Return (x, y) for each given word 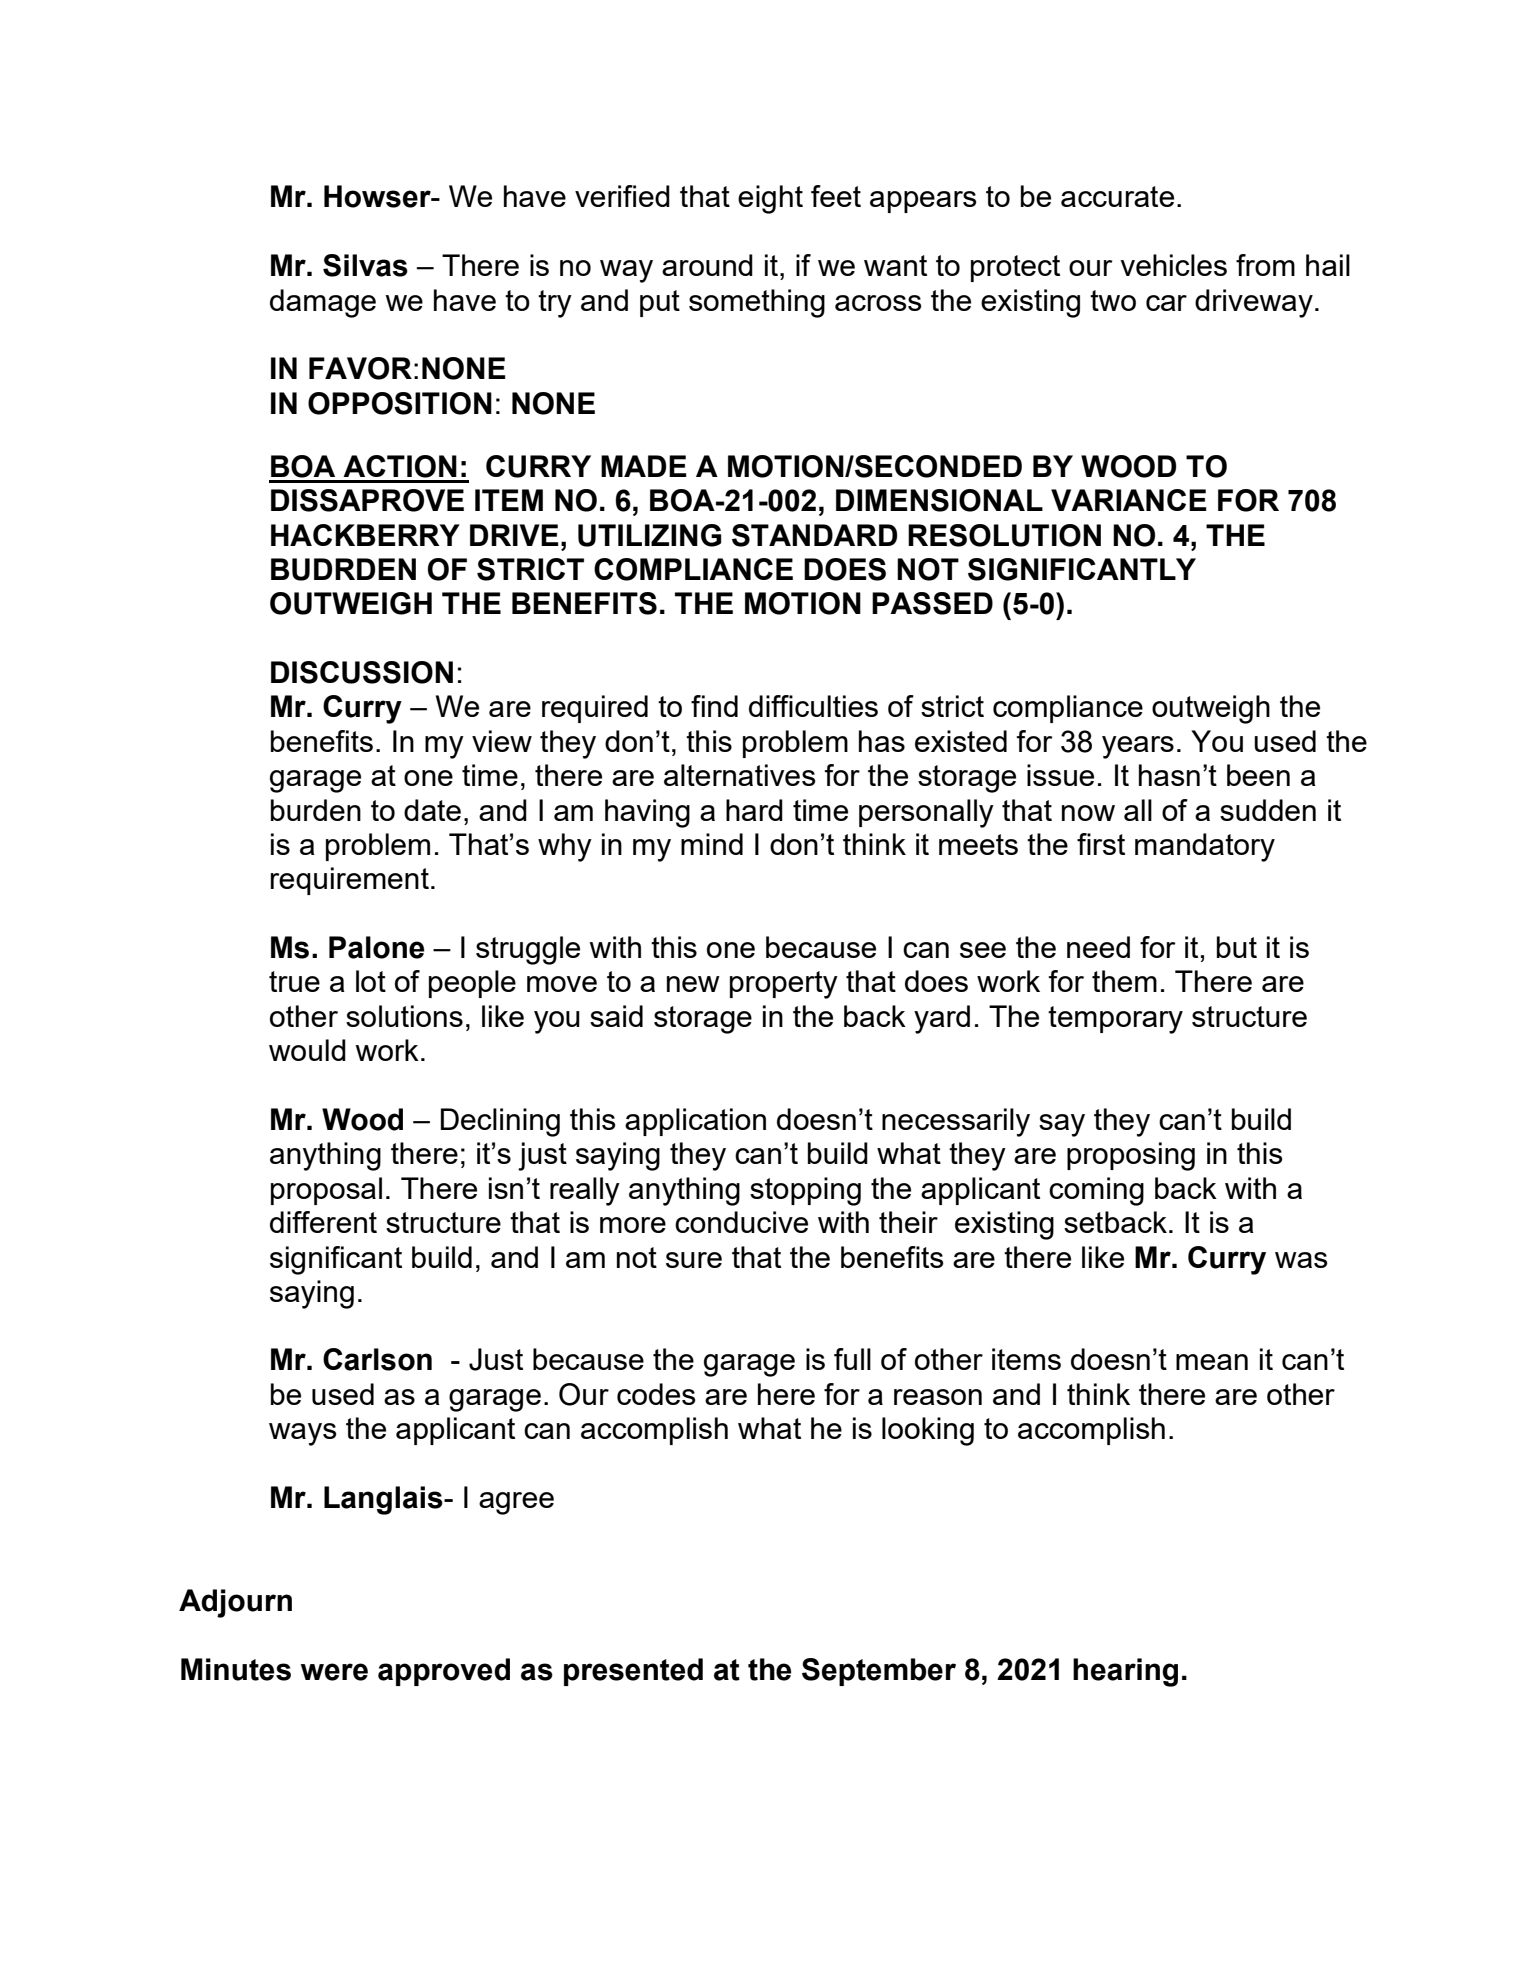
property (784, 985)
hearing (1125, 1672)
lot (371, 981)
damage (323, 303)
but (1237, 947)
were (334, 1672)
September (879, 1672)
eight (770, 199)
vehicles (1173, 265)
